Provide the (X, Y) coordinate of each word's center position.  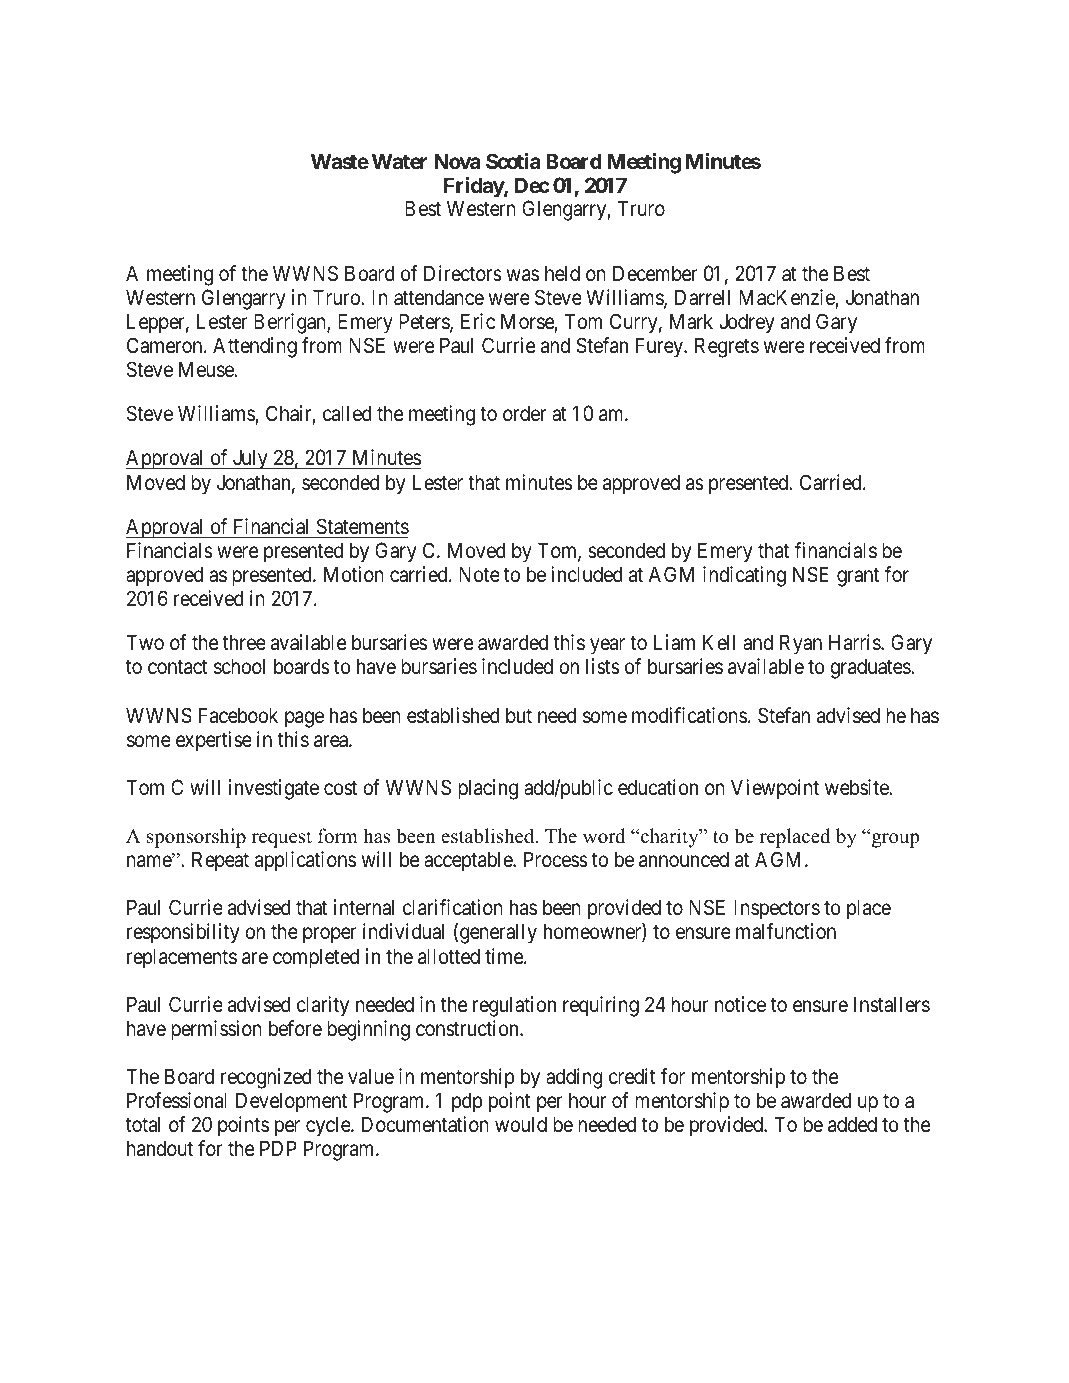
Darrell (702, 297)
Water (399, 161)
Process (556, 859)
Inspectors (777, 909)
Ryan (801, 644)
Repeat (220, 861)
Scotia (513, 161)
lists (603, 666)
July (250, 459)
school (239, 666)
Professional (177, 1100)
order (524, 413)
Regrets (727, 347)
